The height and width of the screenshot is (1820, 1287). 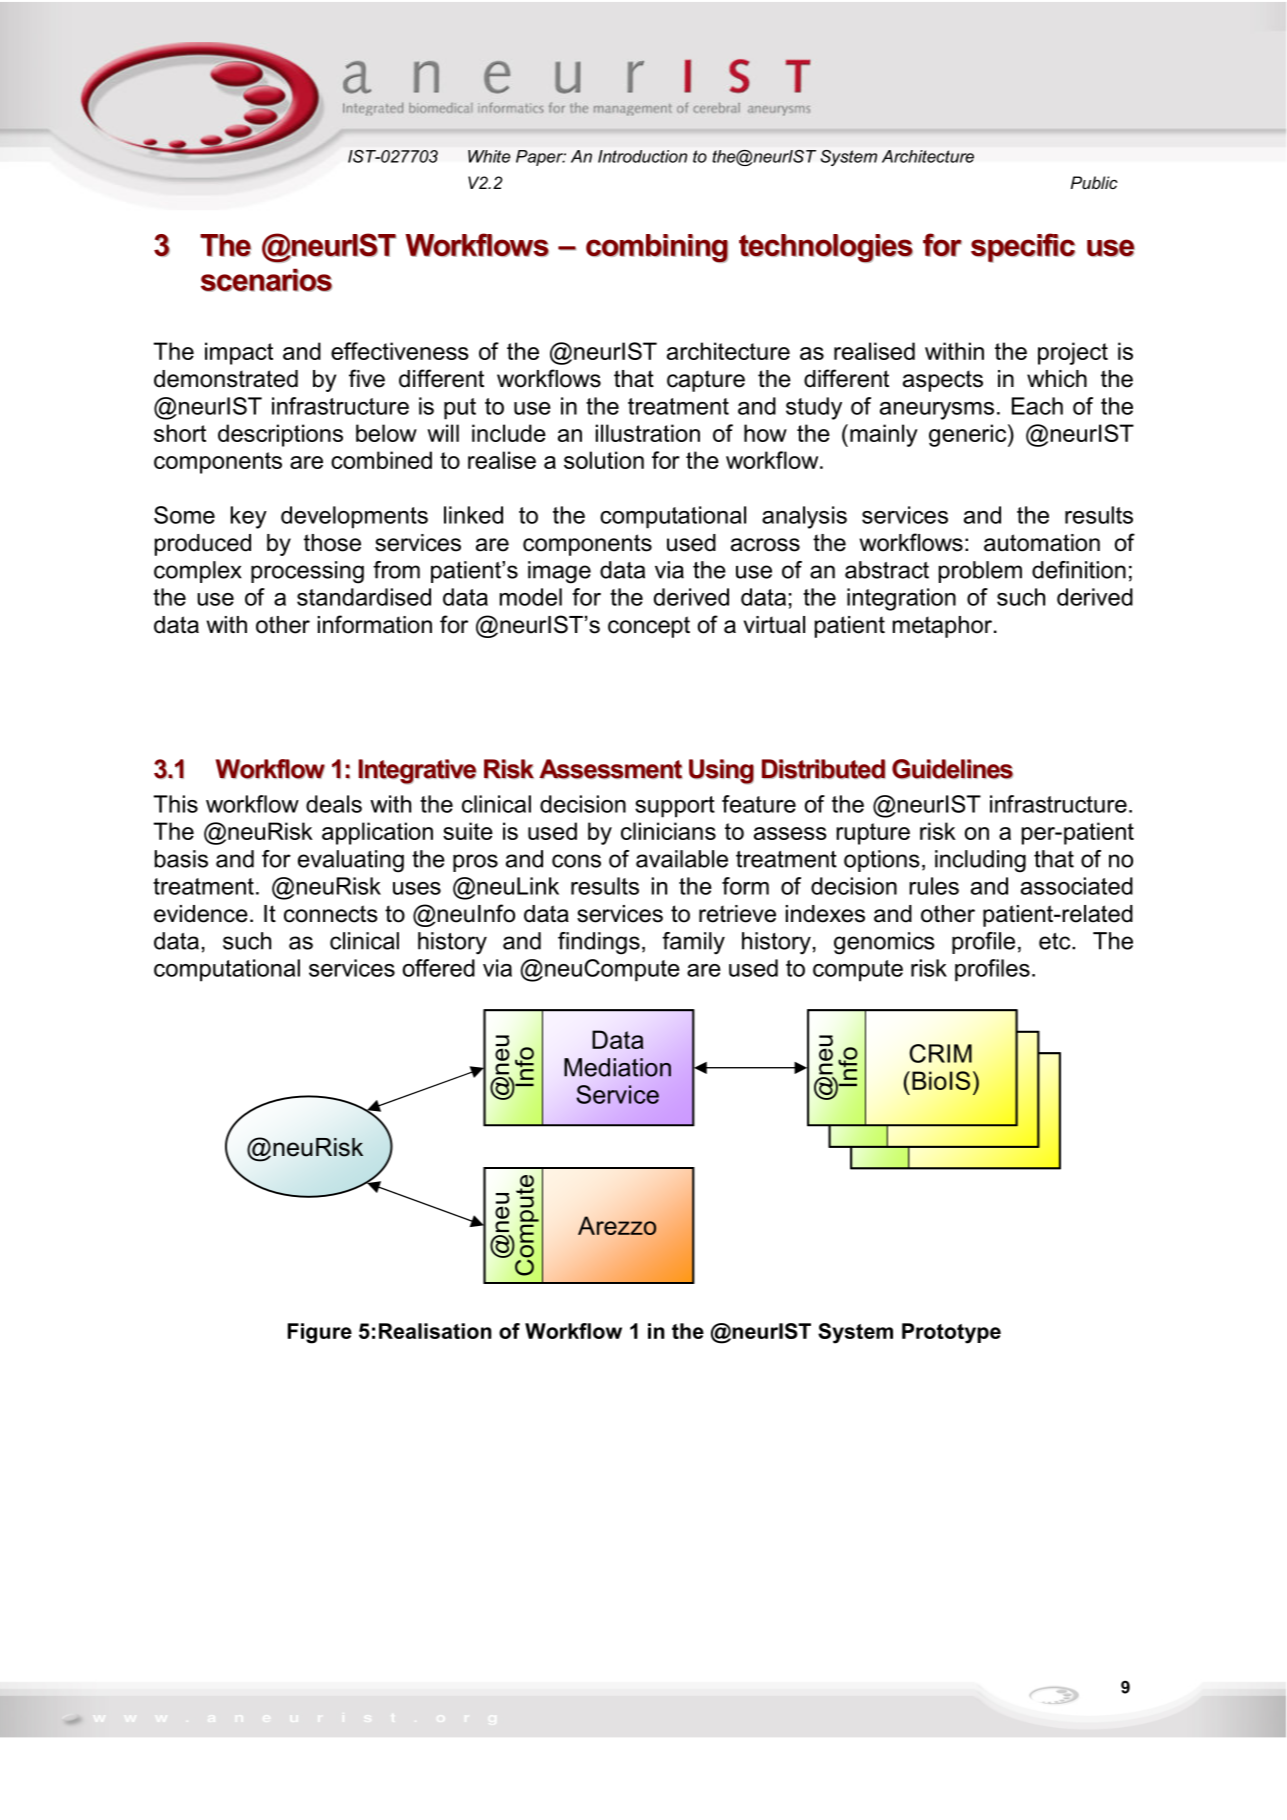 I want to click on deals, so click(x=334, y=804).
